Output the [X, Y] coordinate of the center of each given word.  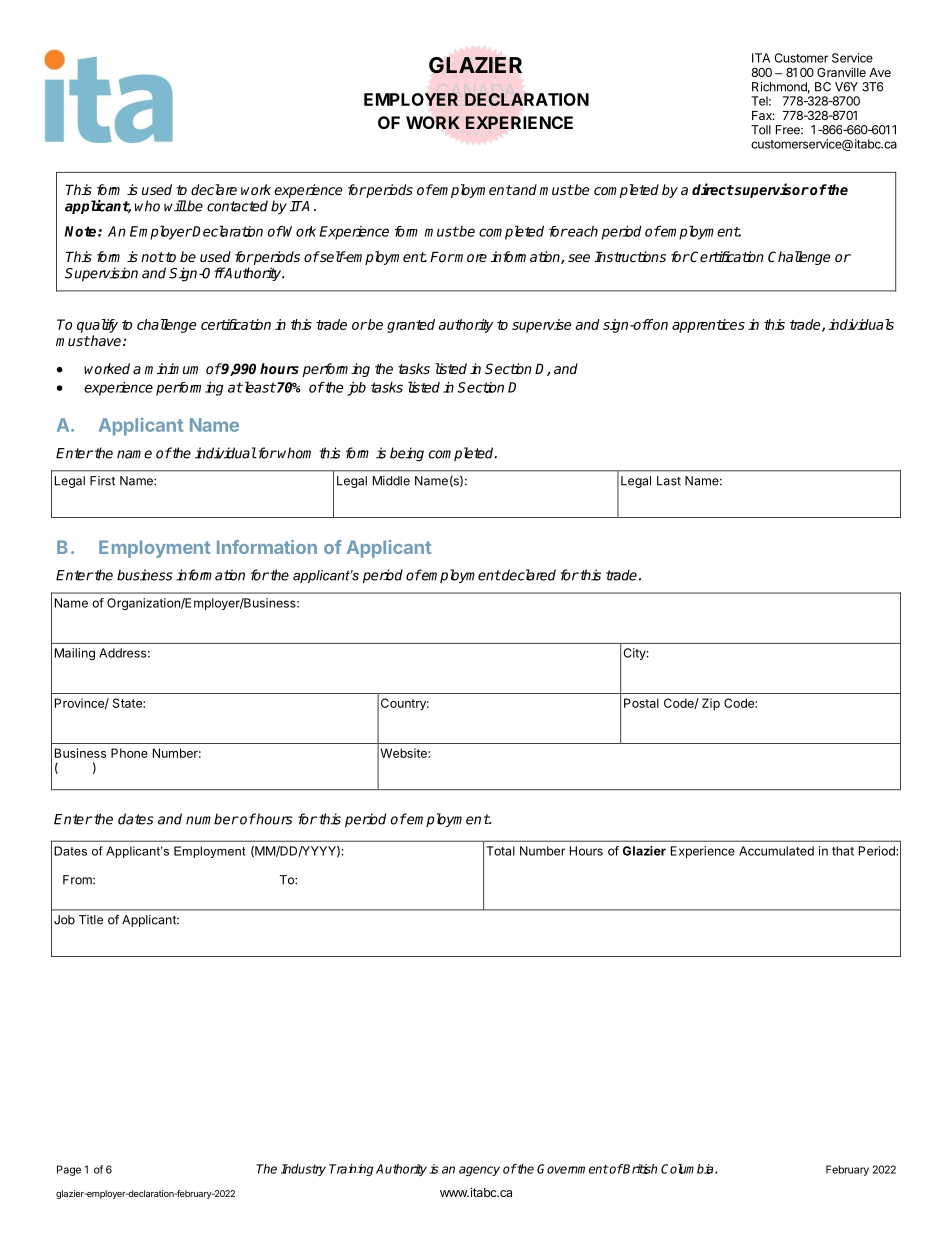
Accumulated [776, 851]
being [407, 454]
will [175, 206]
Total [500, 851]
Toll [761, 130]
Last [669, 481]
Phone [129, 753]
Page [69, 1170]
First [102, 481]
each [582, 231]
